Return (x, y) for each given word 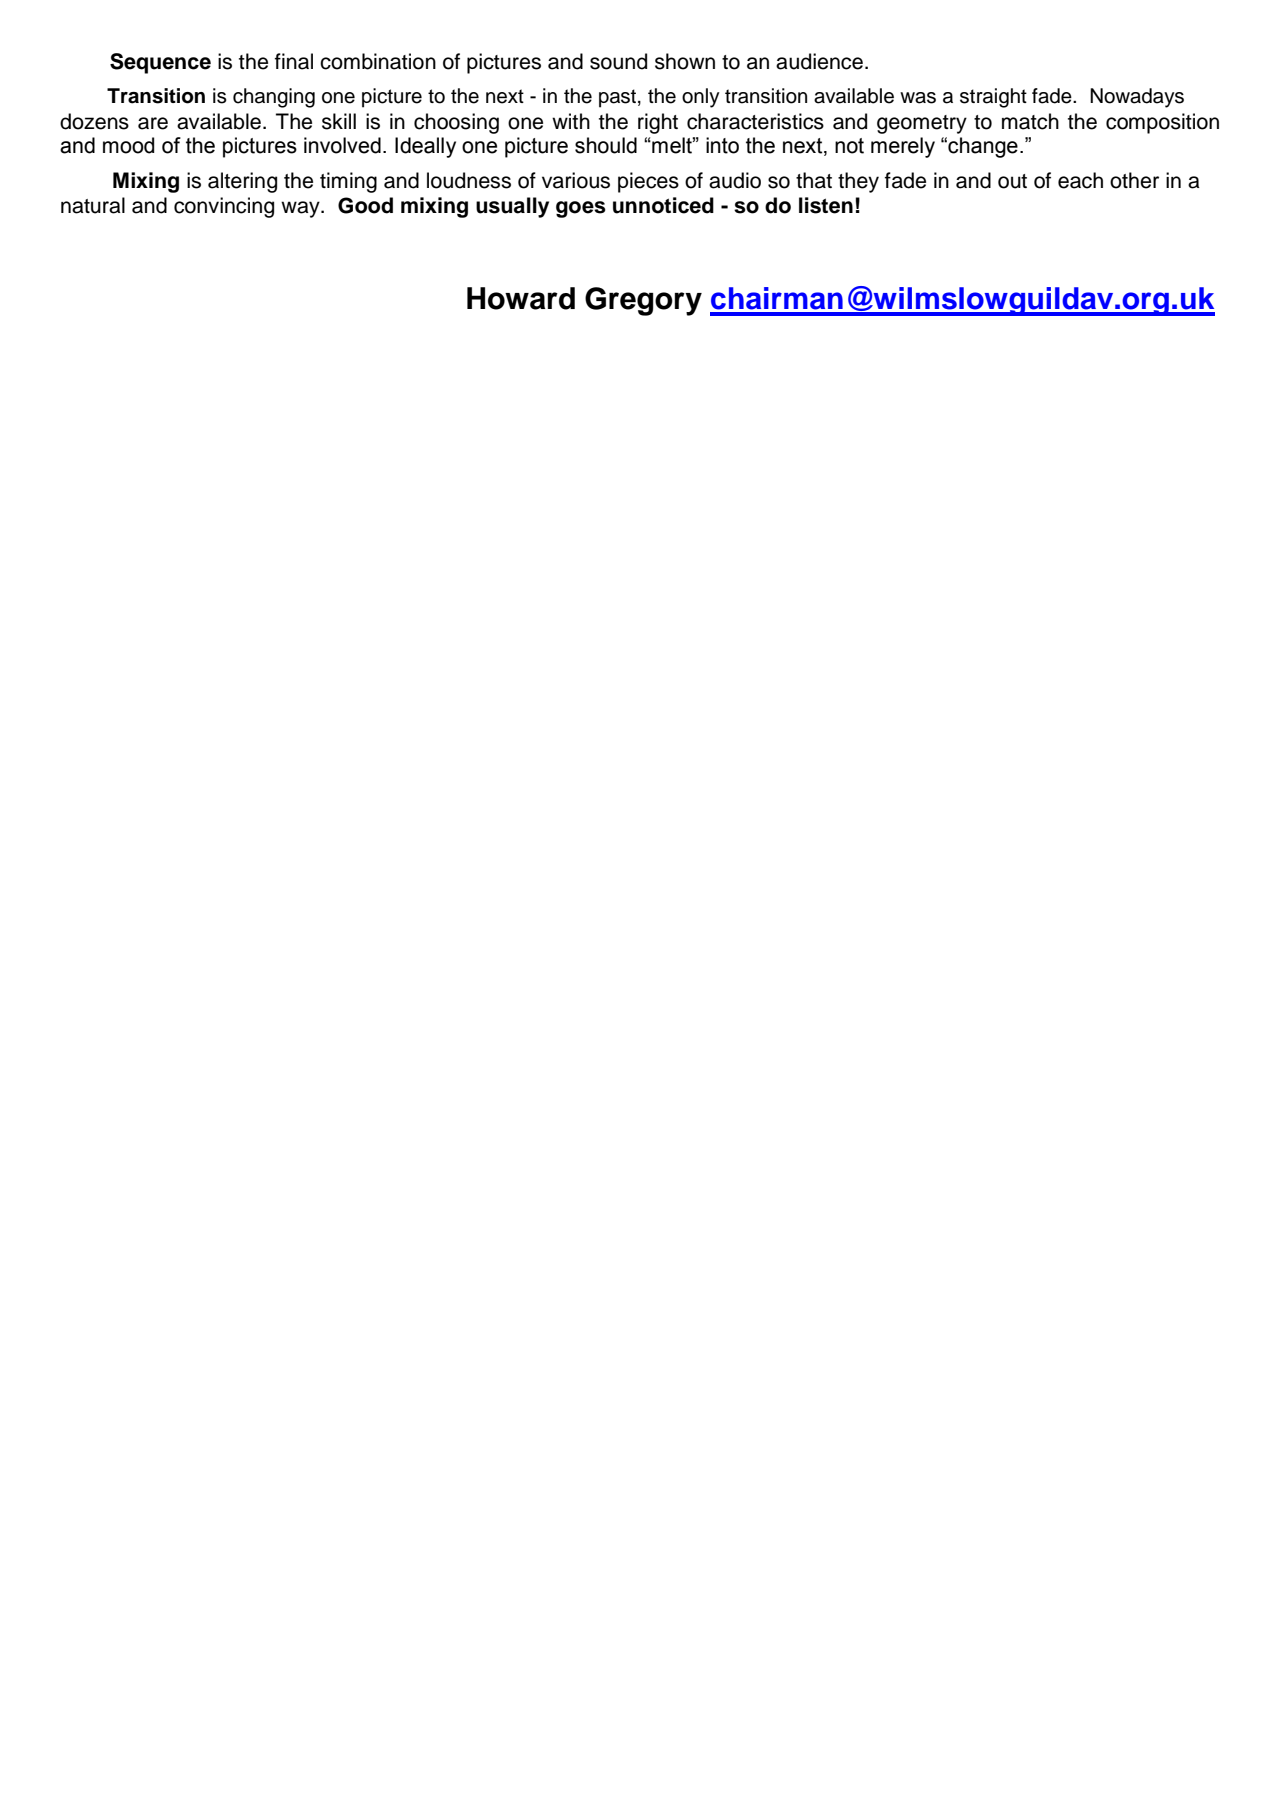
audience (819, 61)
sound (618, 61)
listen (826, 205)
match (1030, 121)
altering (242, 182)
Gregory (643, 301)
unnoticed (663, 205)
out (1012, 181)
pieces (648, 182)
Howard (521, 298)
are (153, 123)
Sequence (160, 63)
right (658, 123)
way (301, 209)
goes (581, 209)
